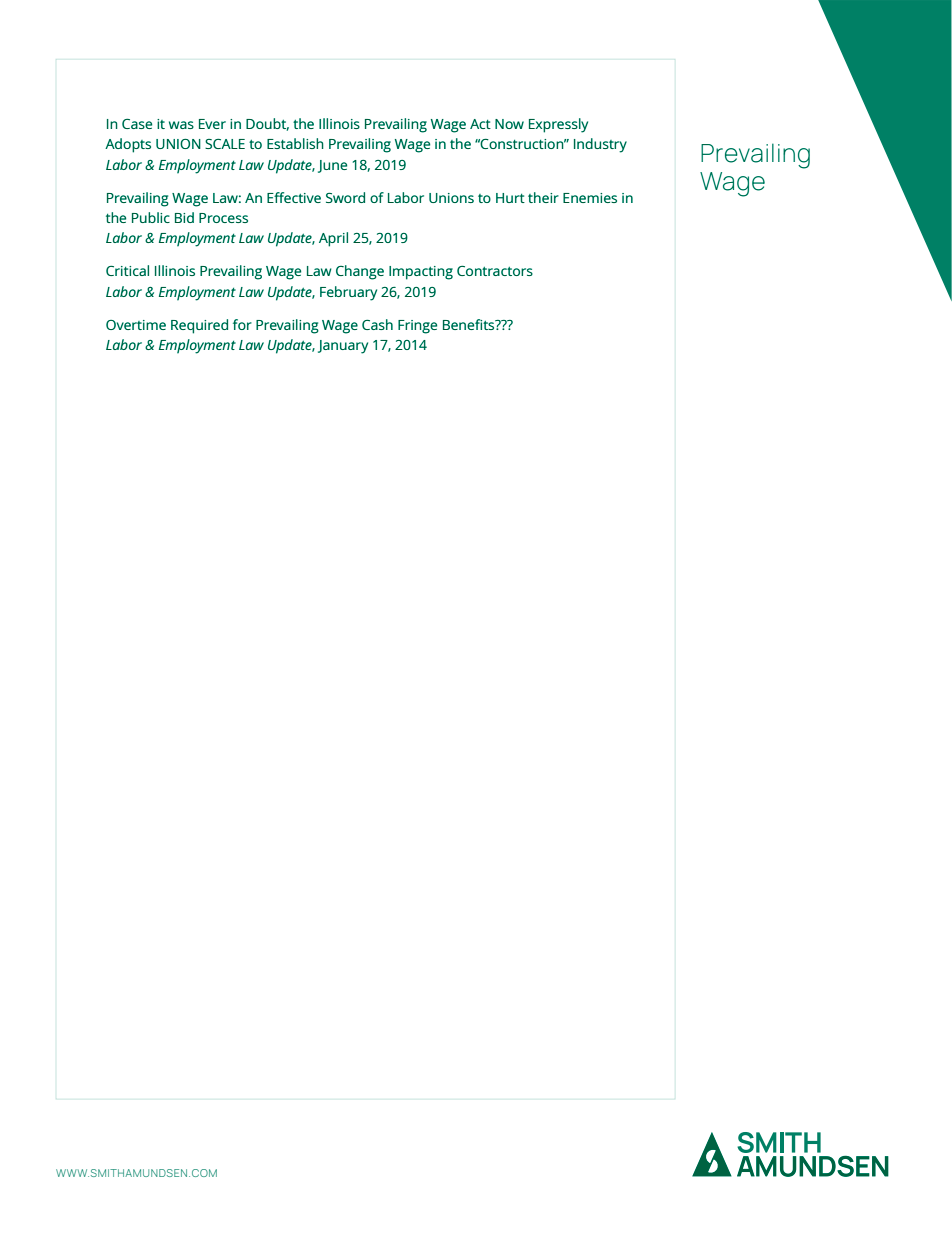 The image size is (952, 1233). Describe the element at coordinates (295, 143) in the document. I see `Establish` at that location.
